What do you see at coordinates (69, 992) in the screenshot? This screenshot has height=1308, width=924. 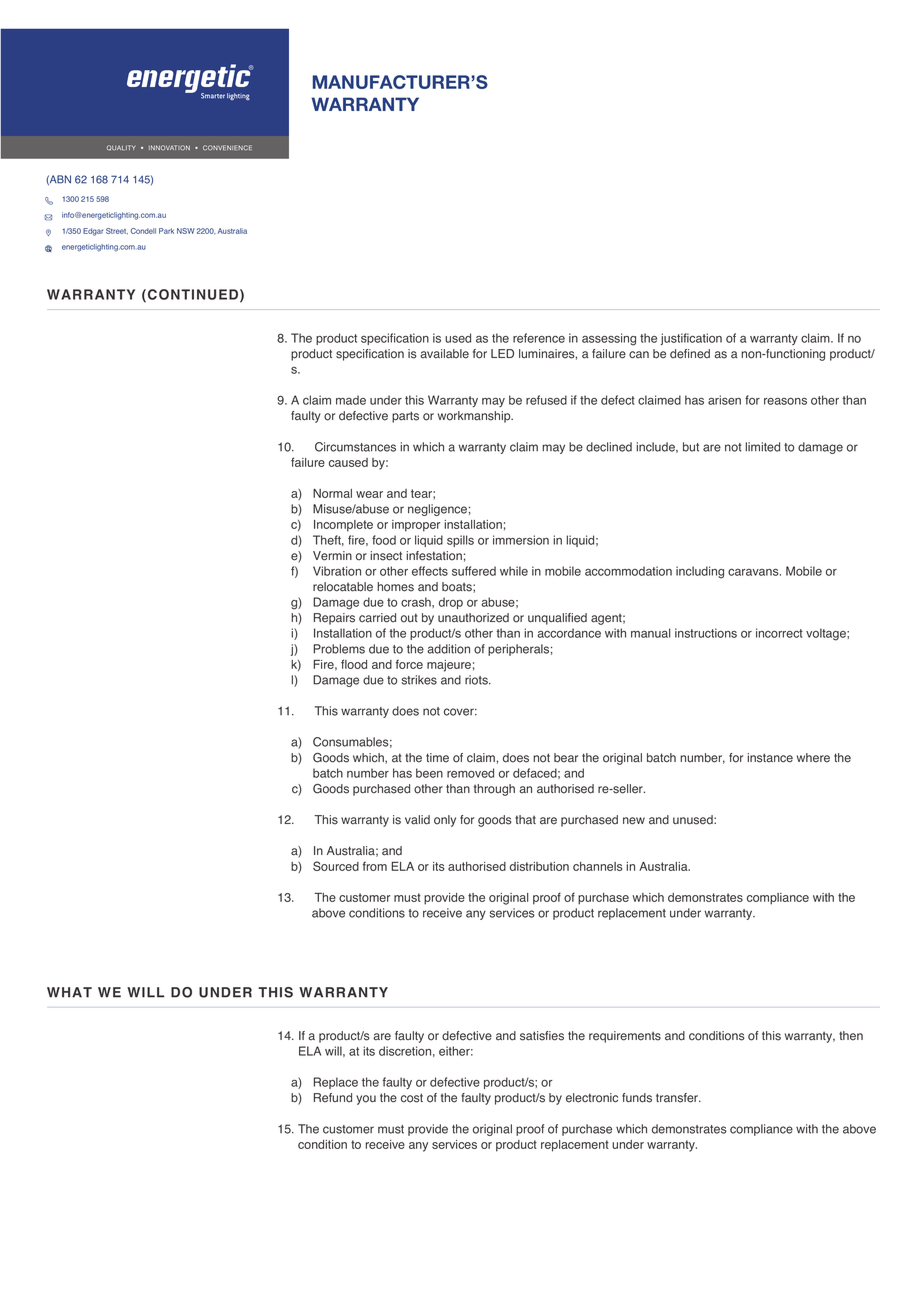 I see `WHAT` at bounding box center [69, 992].
